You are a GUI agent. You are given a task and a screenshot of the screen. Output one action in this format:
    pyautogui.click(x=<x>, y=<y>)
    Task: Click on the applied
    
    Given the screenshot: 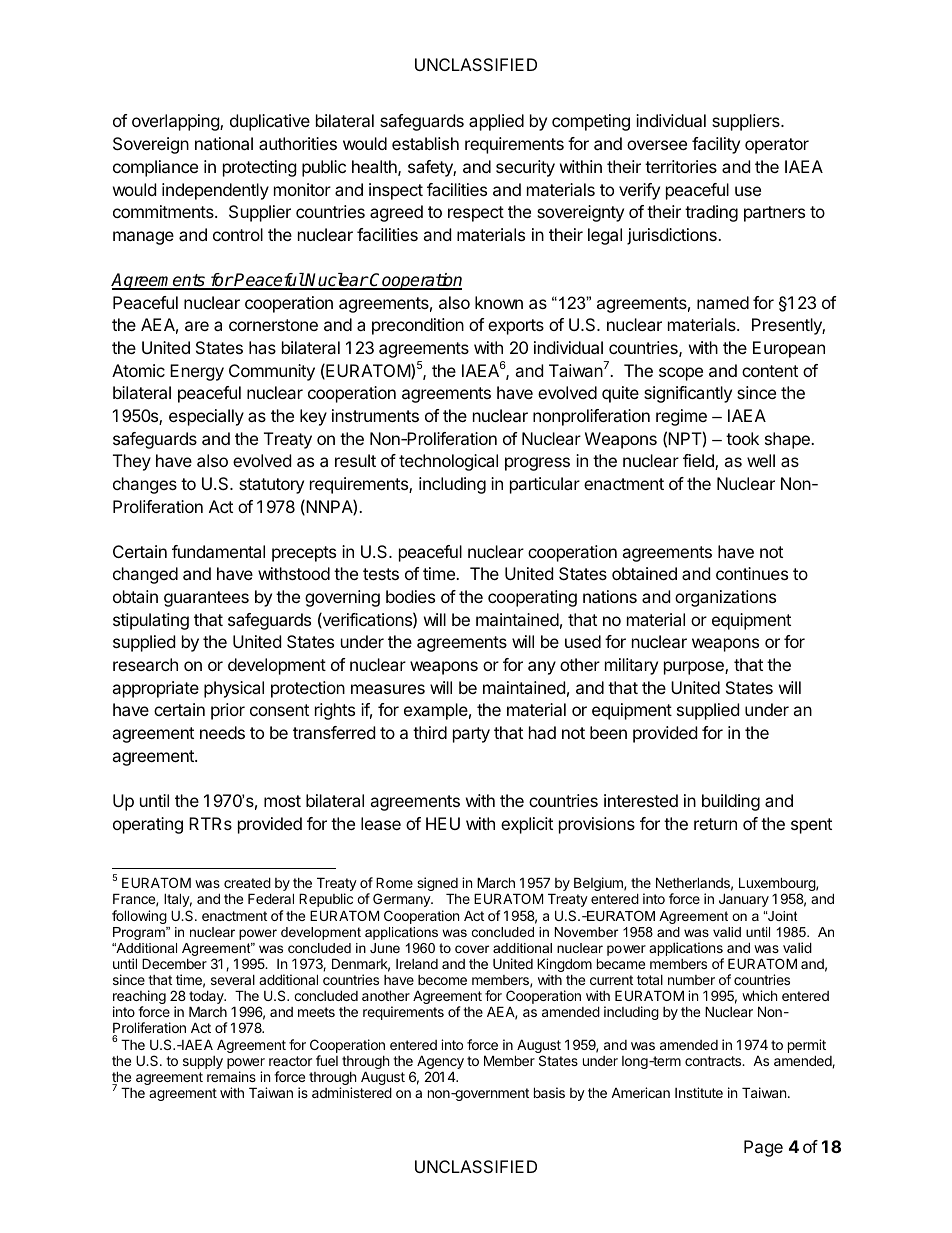 What is the action you would take?
    pyautogui.click(x=496, y=122)
